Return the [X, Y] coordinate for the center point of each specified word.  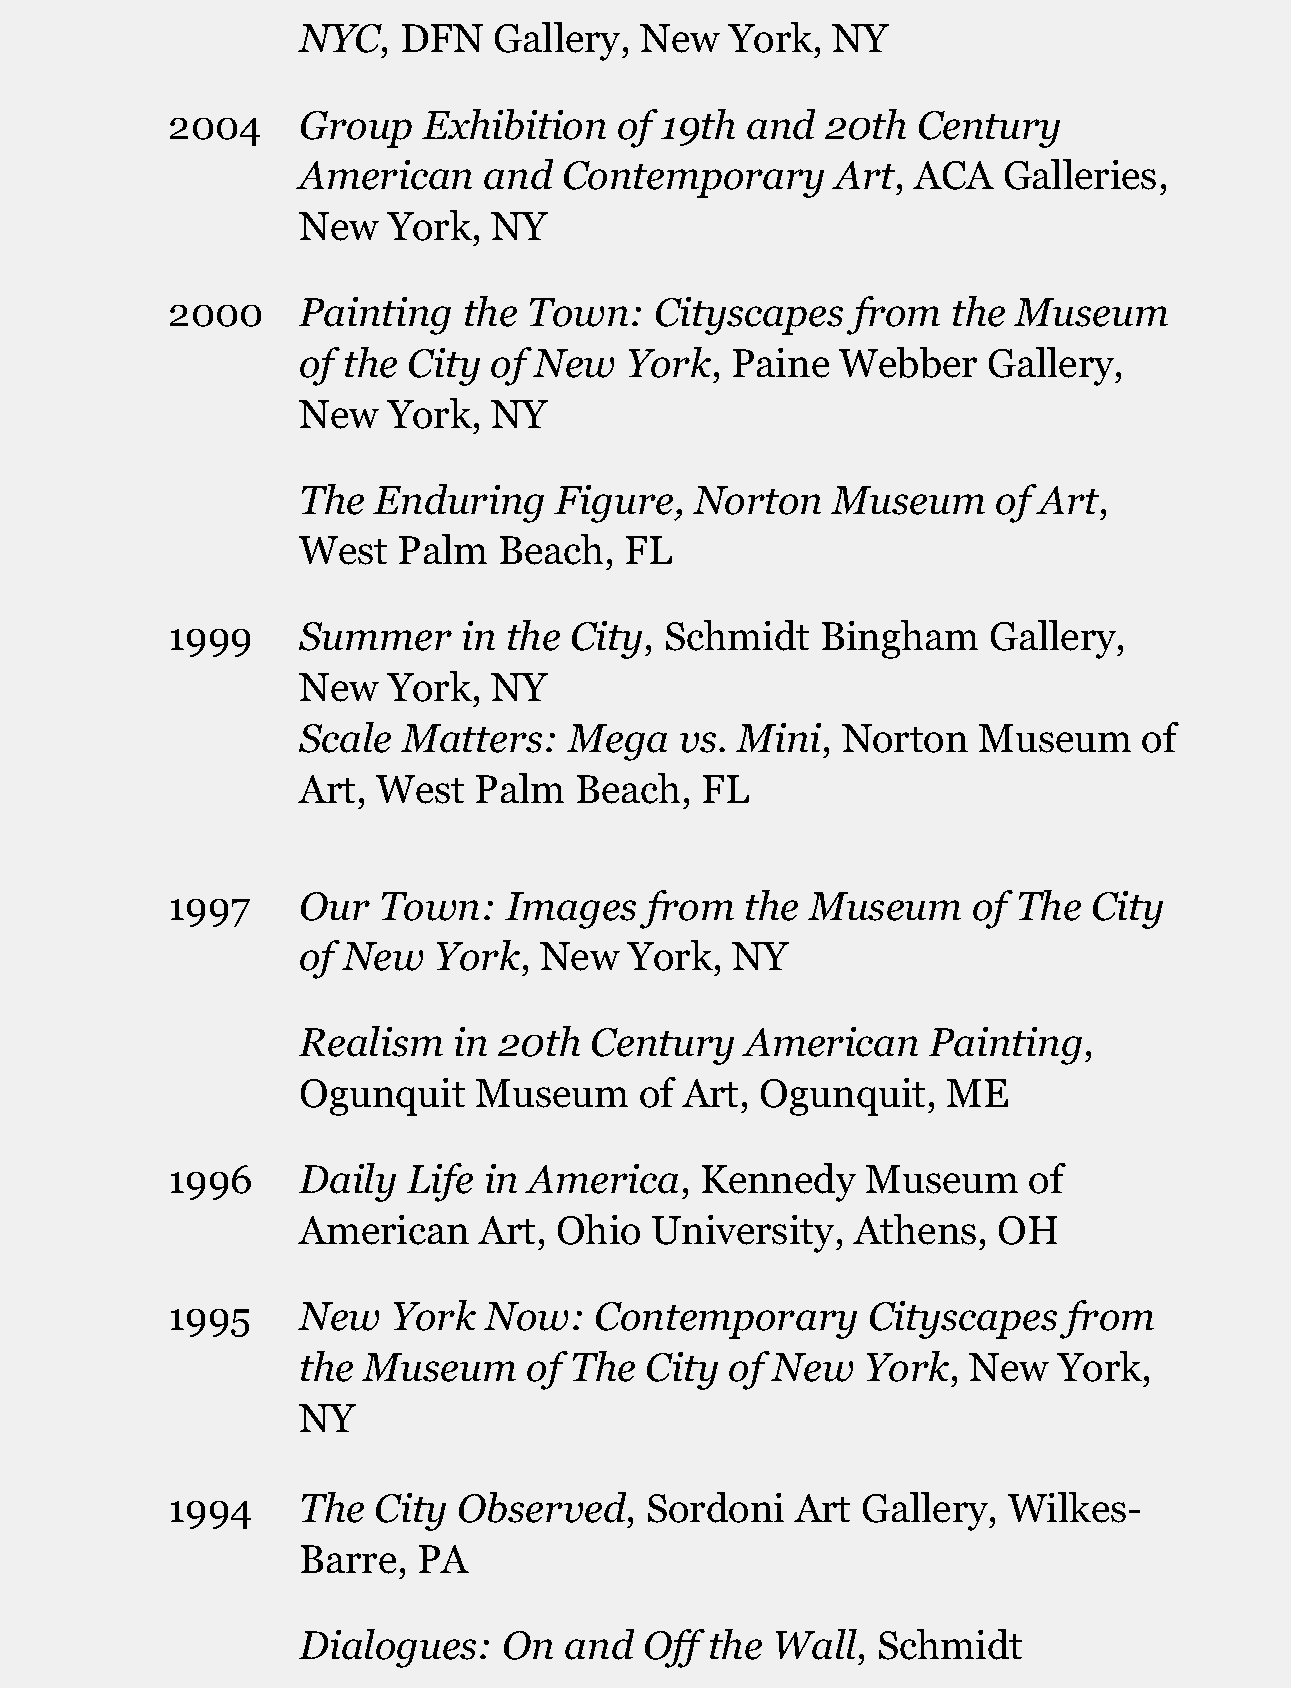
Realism [371, 1041]
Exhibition [514, 124]
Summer [375, 636]
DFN [442, 38]
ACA [953, 175]
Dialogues [387, 1648]
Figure [615, 504]
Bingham [900, 639]
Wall [818, 1644]
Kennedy [779, 1182]
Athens [914, 1229]
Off [675, 1648]
